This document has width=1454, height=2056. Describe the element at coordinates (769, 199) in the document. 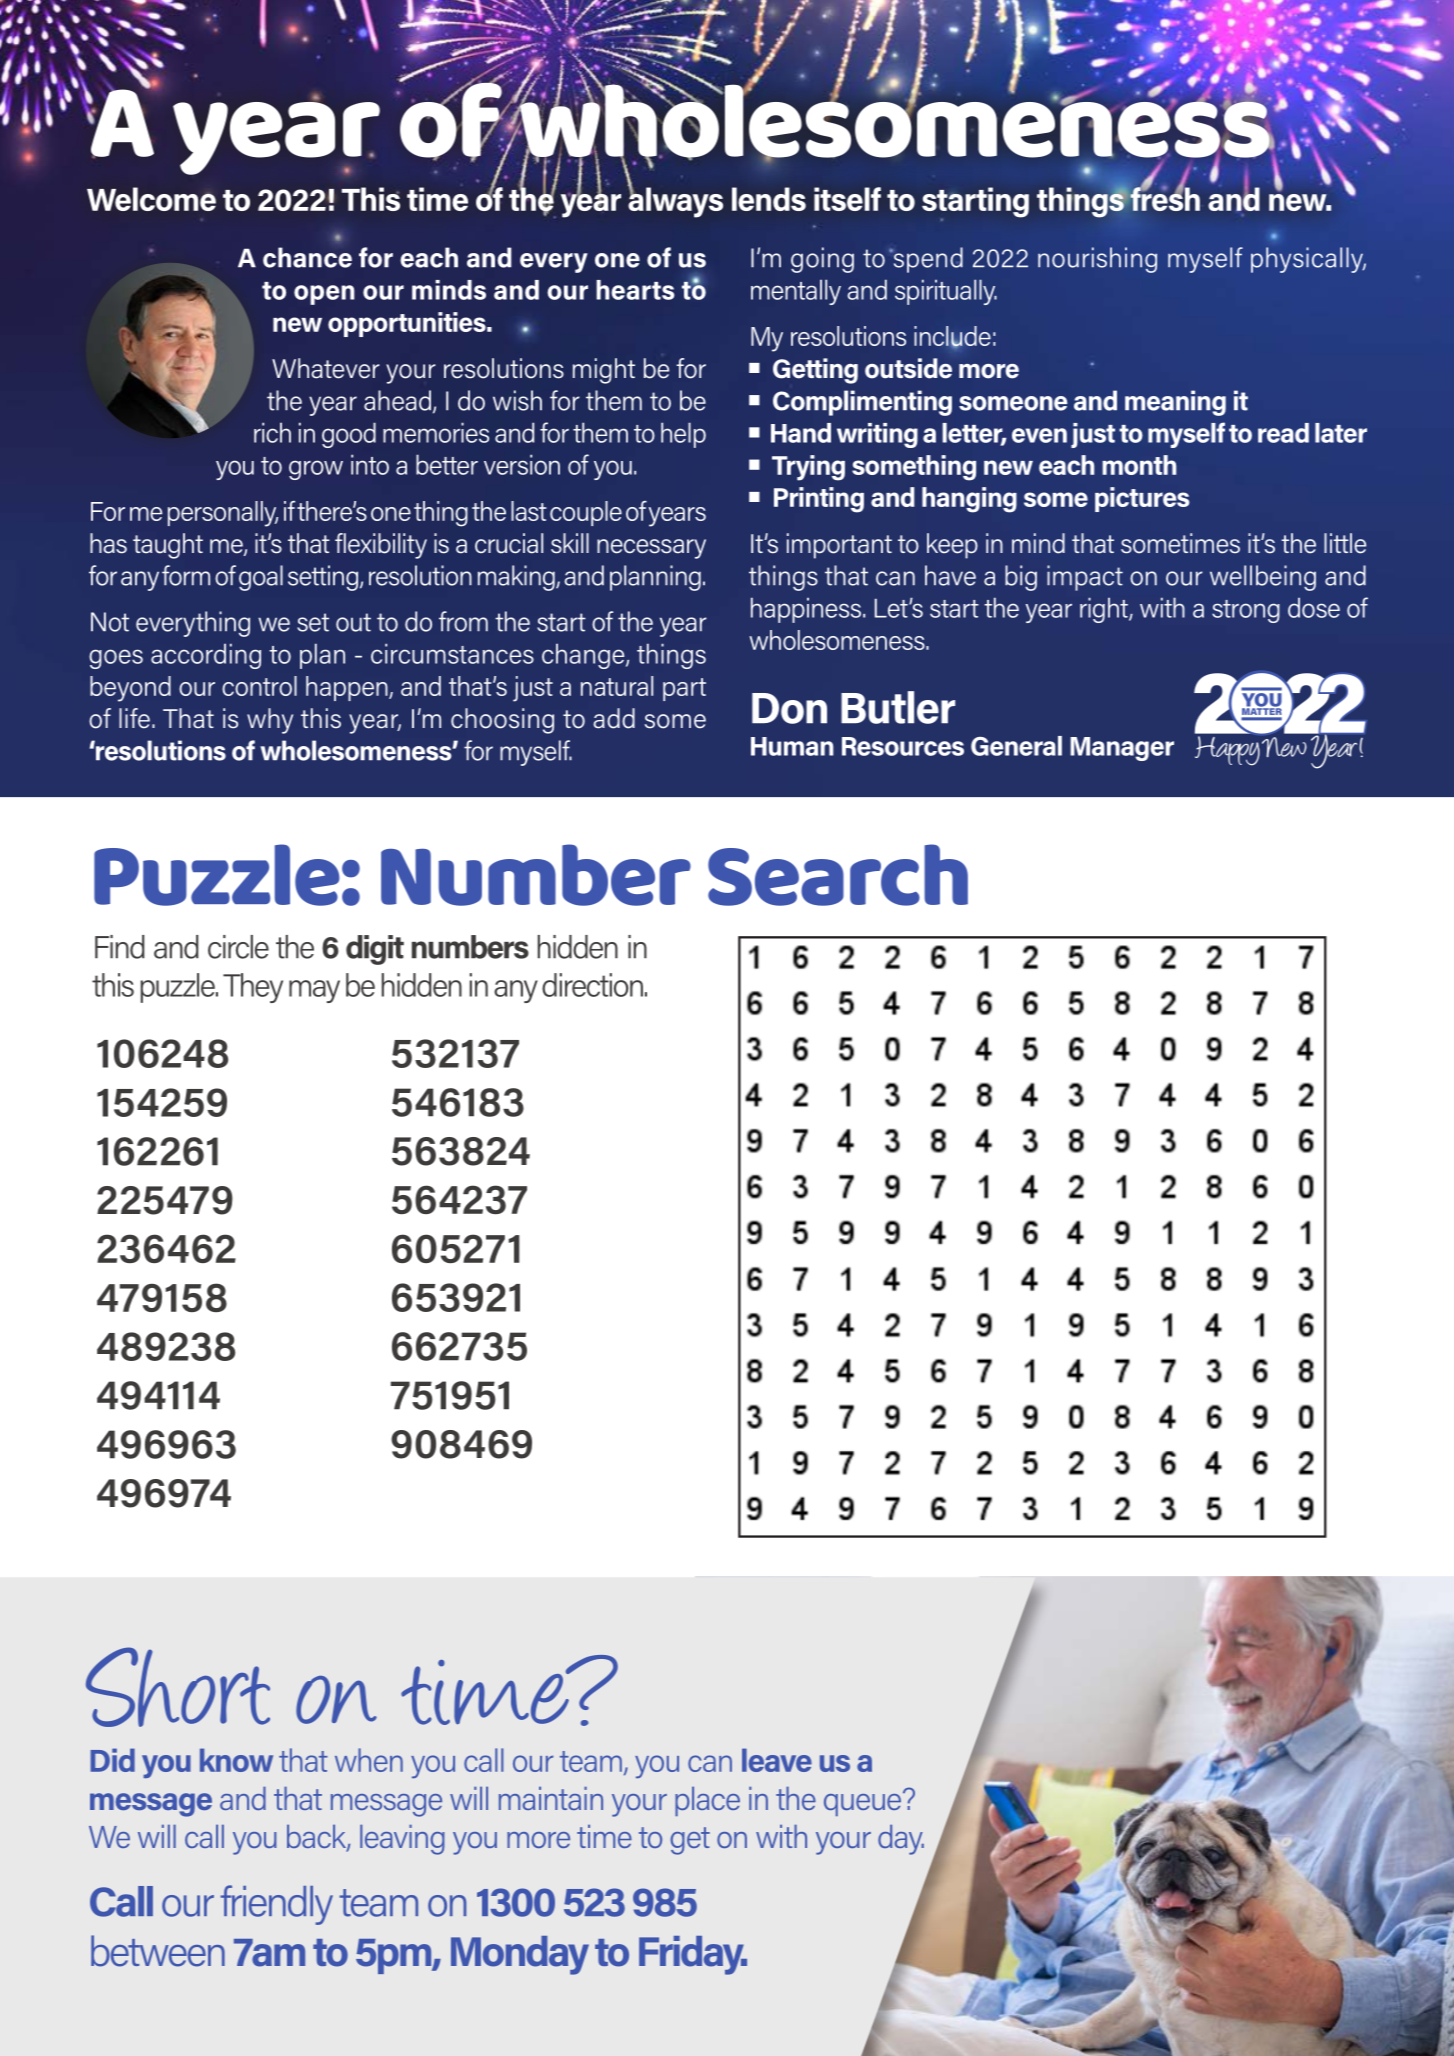

I see `lends` at that location.
